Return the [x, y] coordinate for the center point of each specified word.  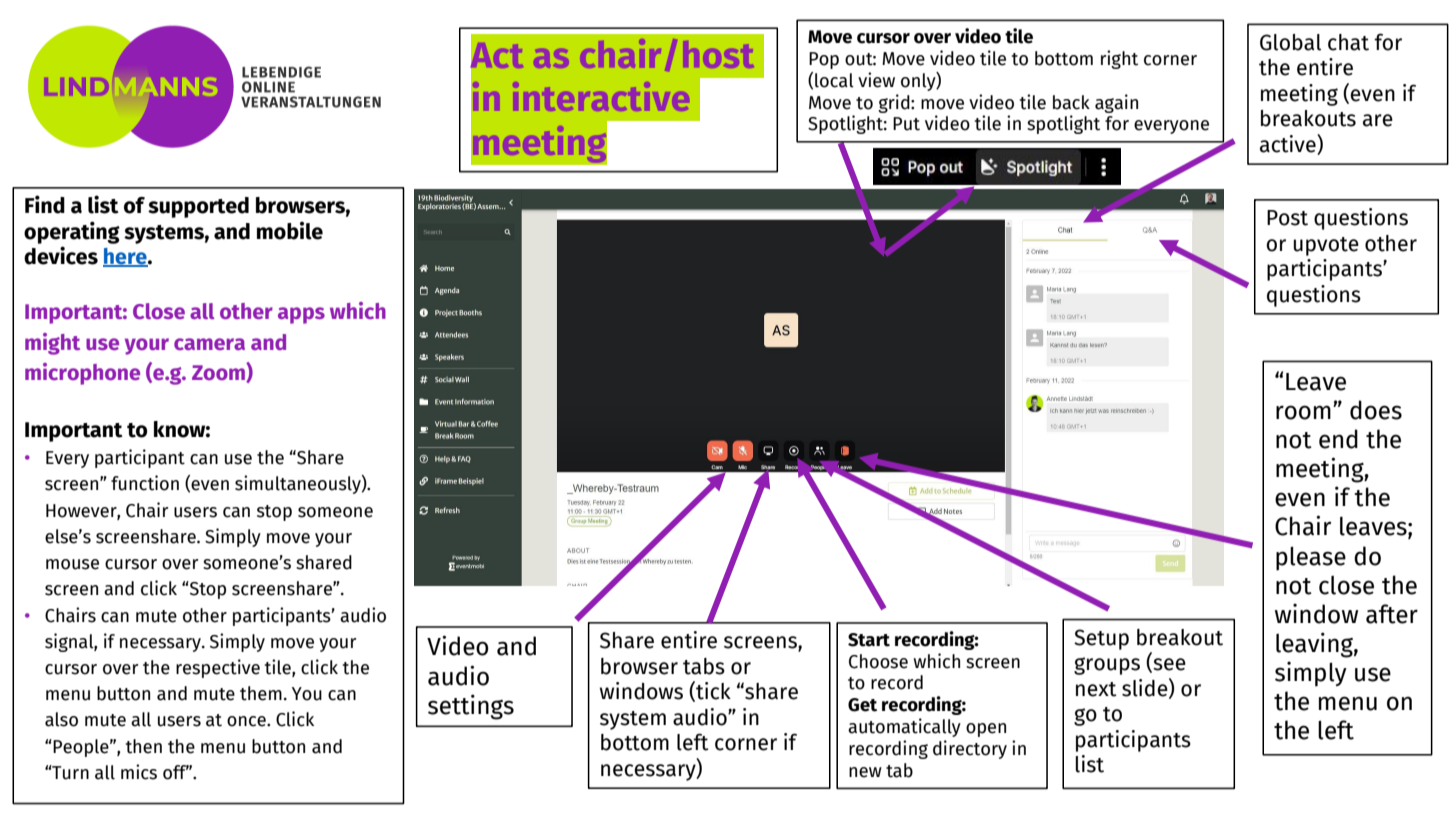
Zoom [219, 372]
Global [1290, 42]
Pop [824, 60]
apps [301, 315]
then [144, 746]
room [1303, 412]
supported [198, 207]
